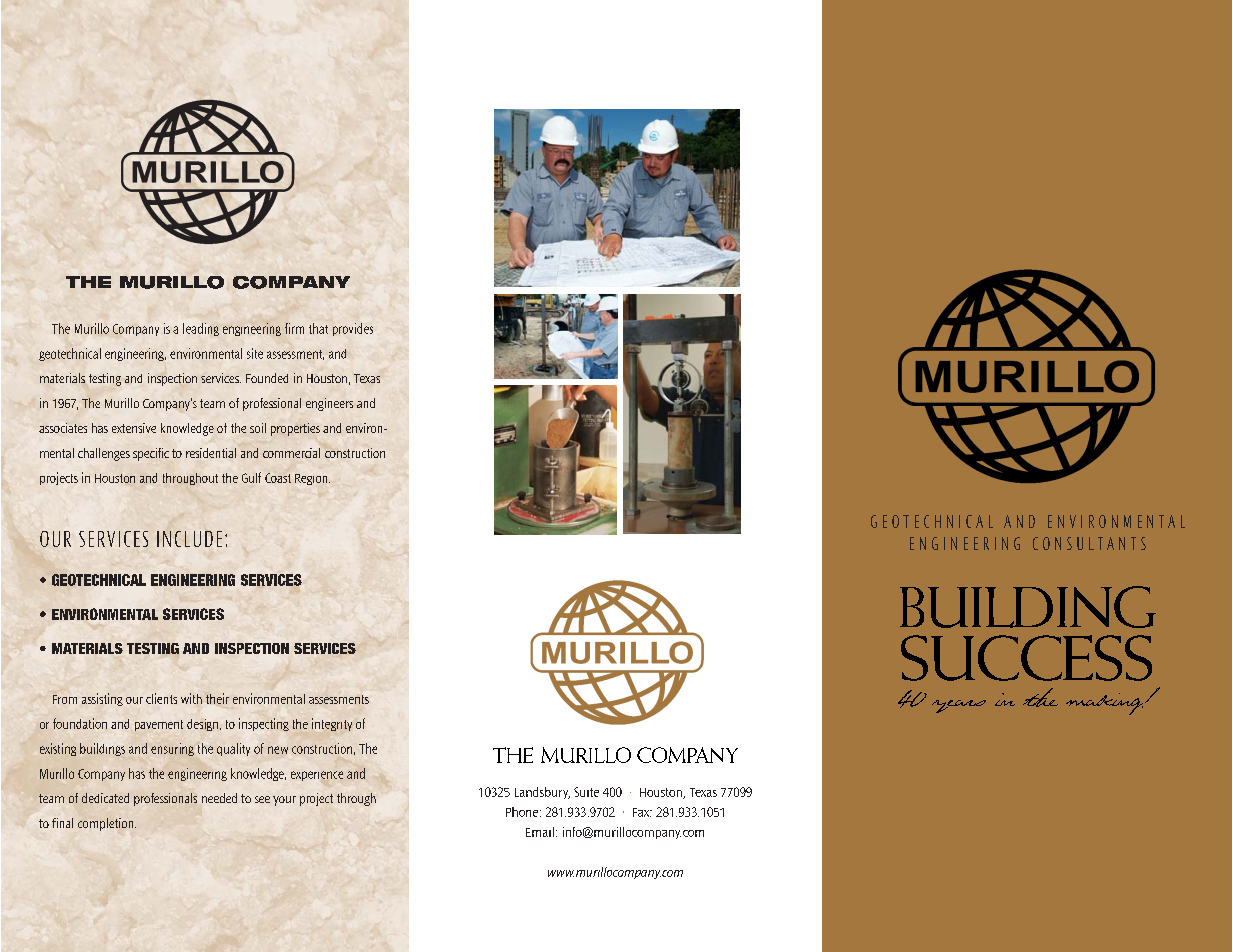  I want to click on Coast, so click(278, 478).
